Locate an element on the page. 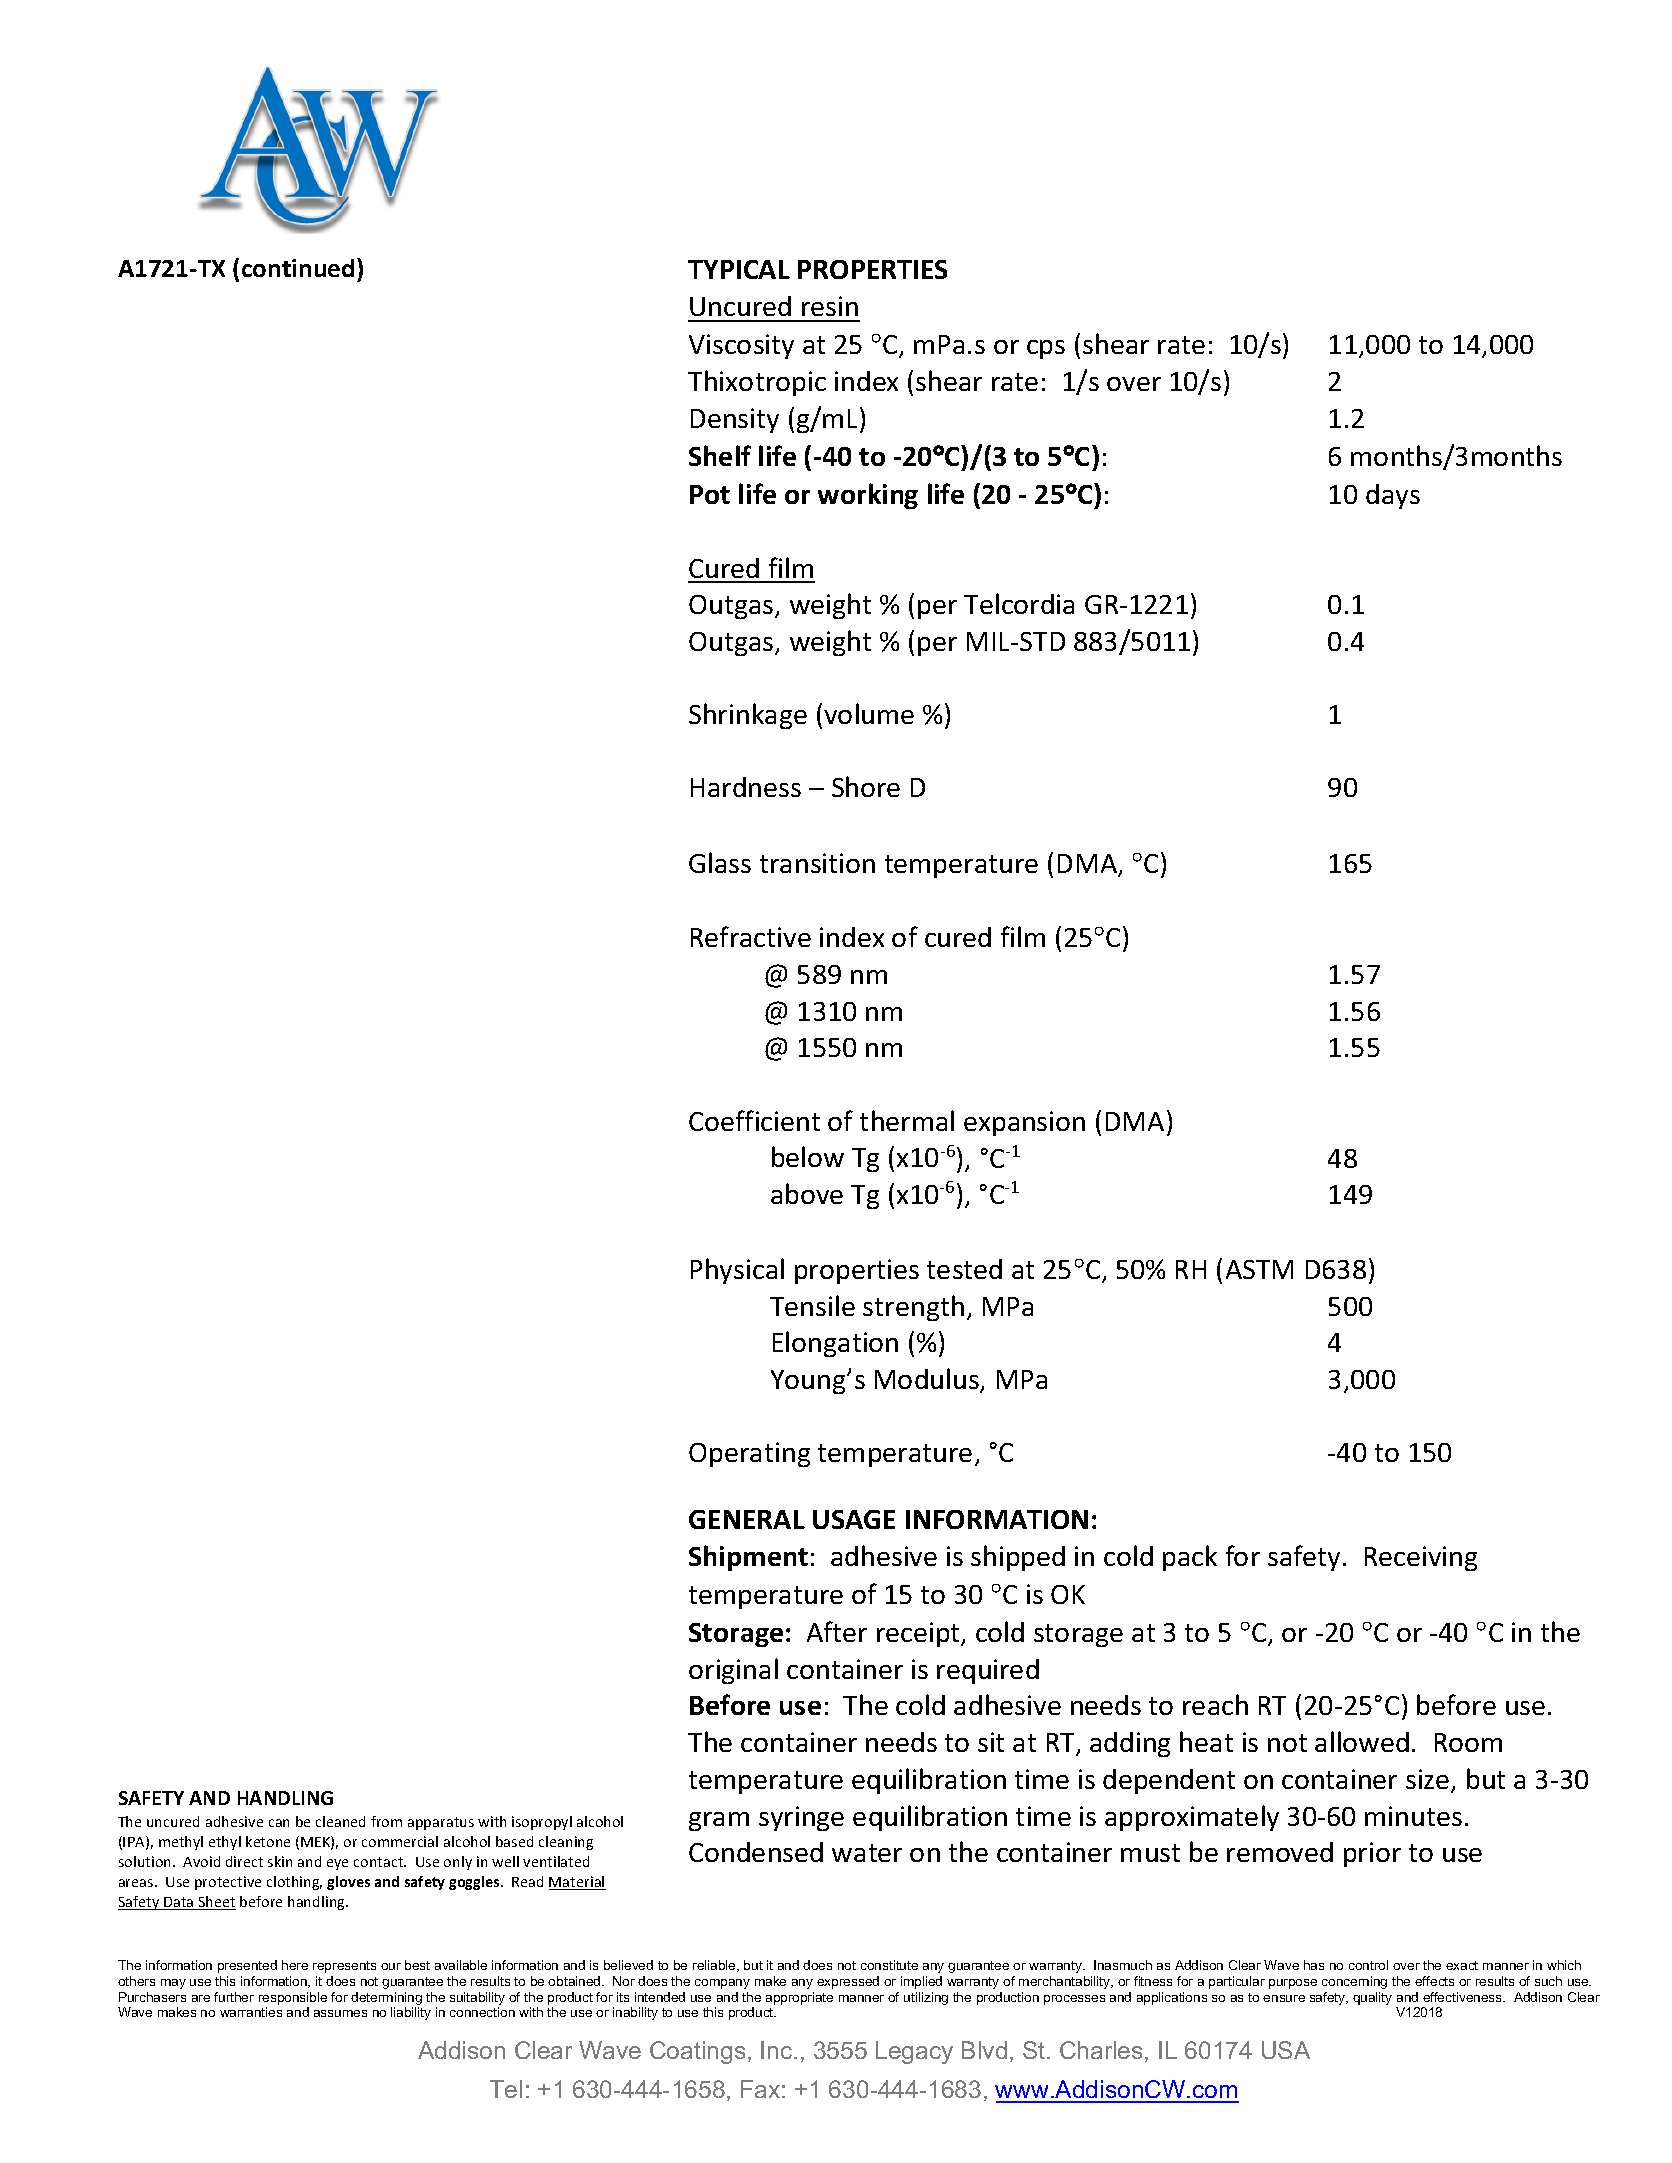 The image size is (1672, 2163). responsible is located at coordinates (293, 1998).
